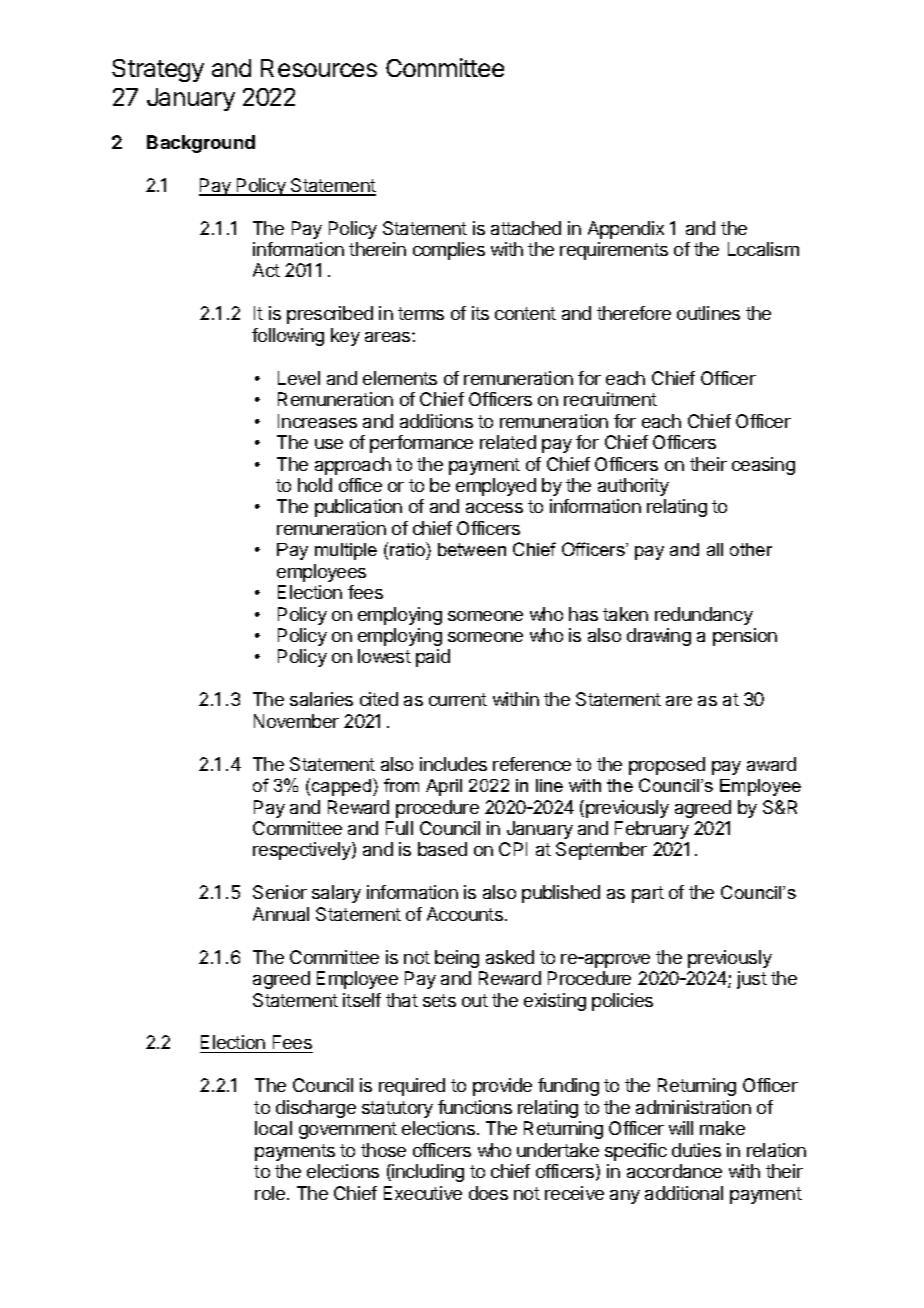  Describe the element at coordinates (321, 699) in the screenshot. I see `salaries` at that location.
